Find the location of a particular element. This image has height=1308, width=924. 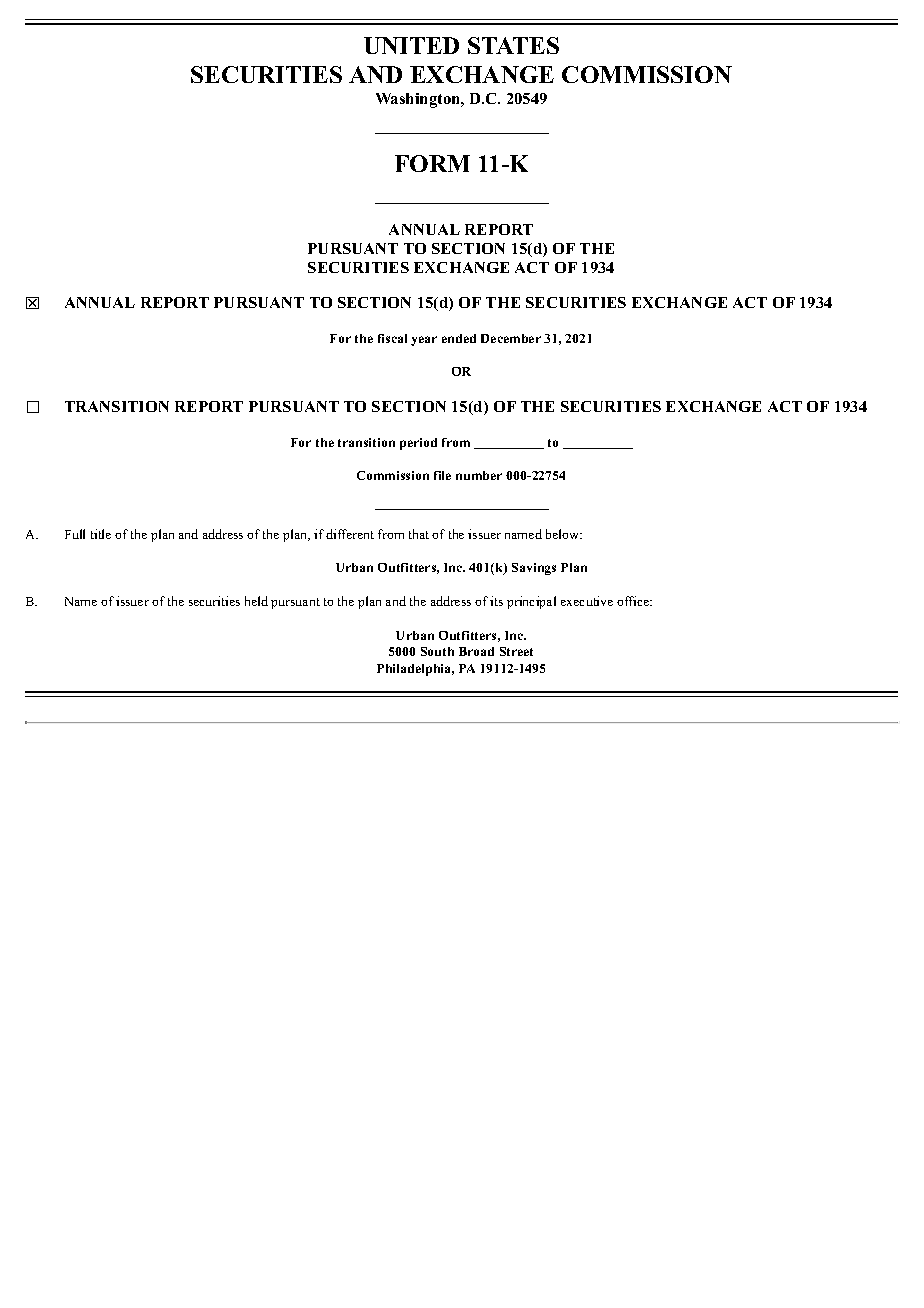

UNITED is located at coordinates (411, 45).
